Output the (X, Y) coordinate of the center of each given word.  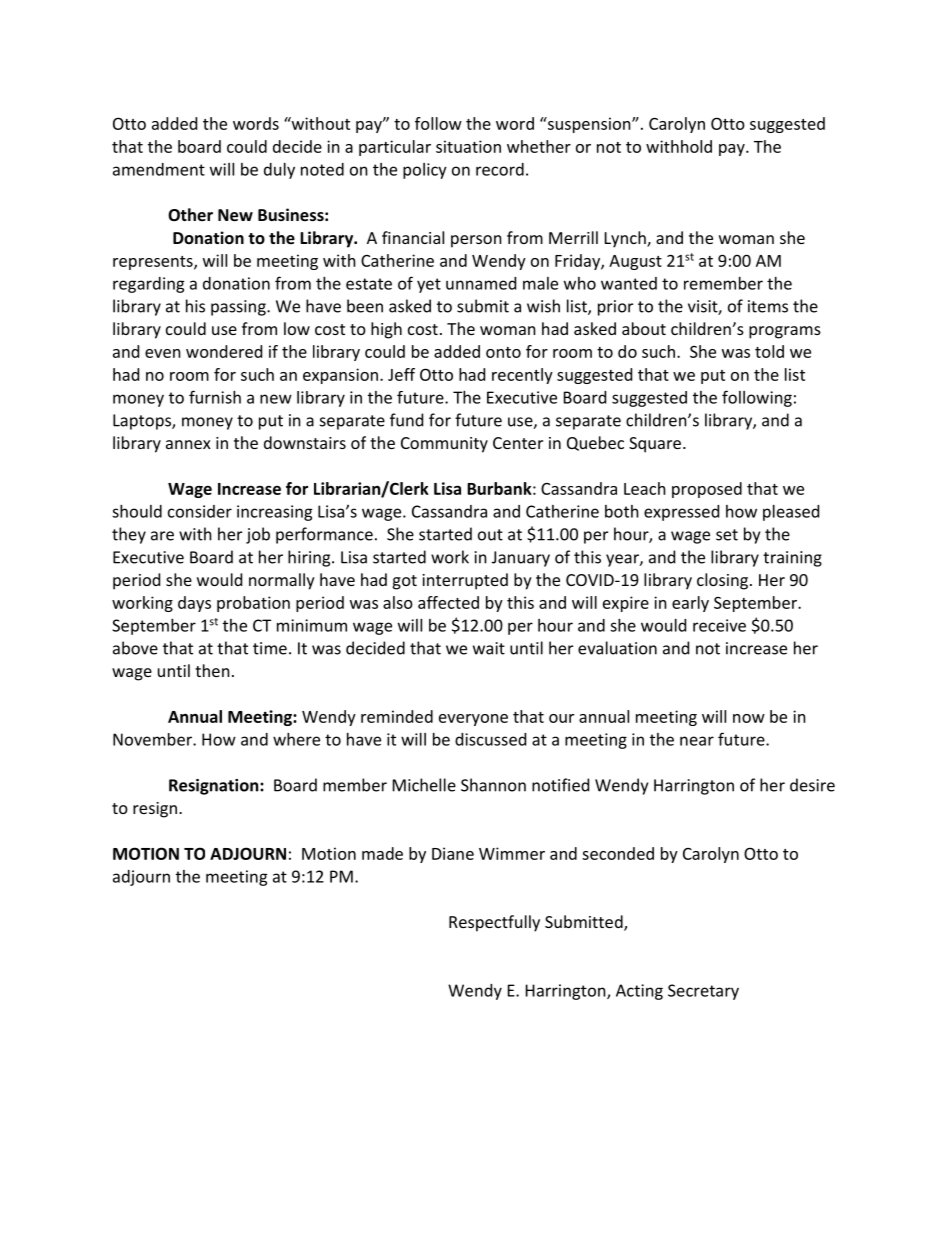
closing (722, 581)
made (382, 853)
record (500, 169)
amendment (159, 169)
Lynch (626, 239)
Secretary (703, 992)
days (194, 604)
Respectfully (494, 923)
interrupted (465, 581)
